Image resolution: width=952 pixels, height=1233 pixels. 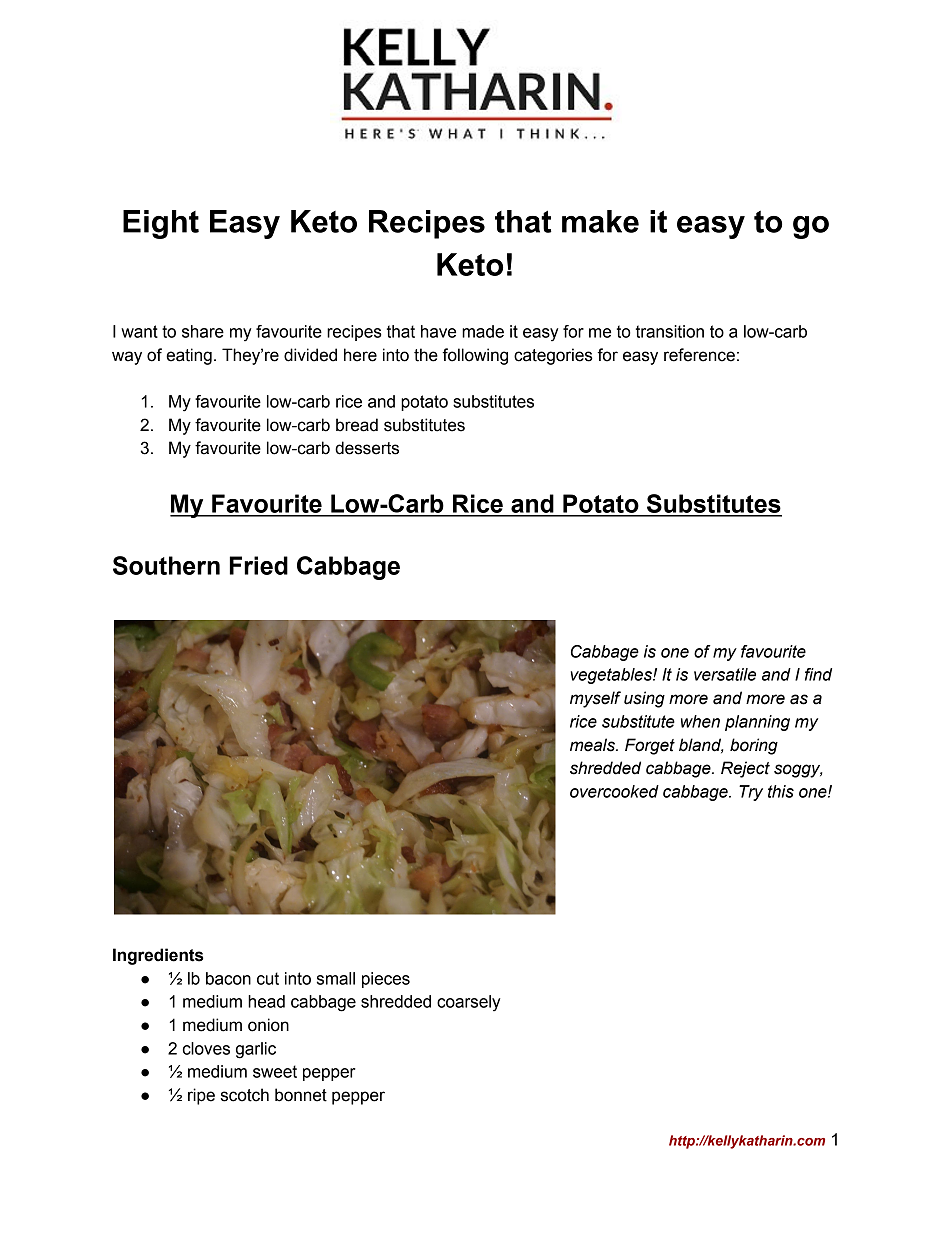 What do you see at coordinates (475, 356) in the screenshot?
I see `following` at bounding box center [475, 356].
